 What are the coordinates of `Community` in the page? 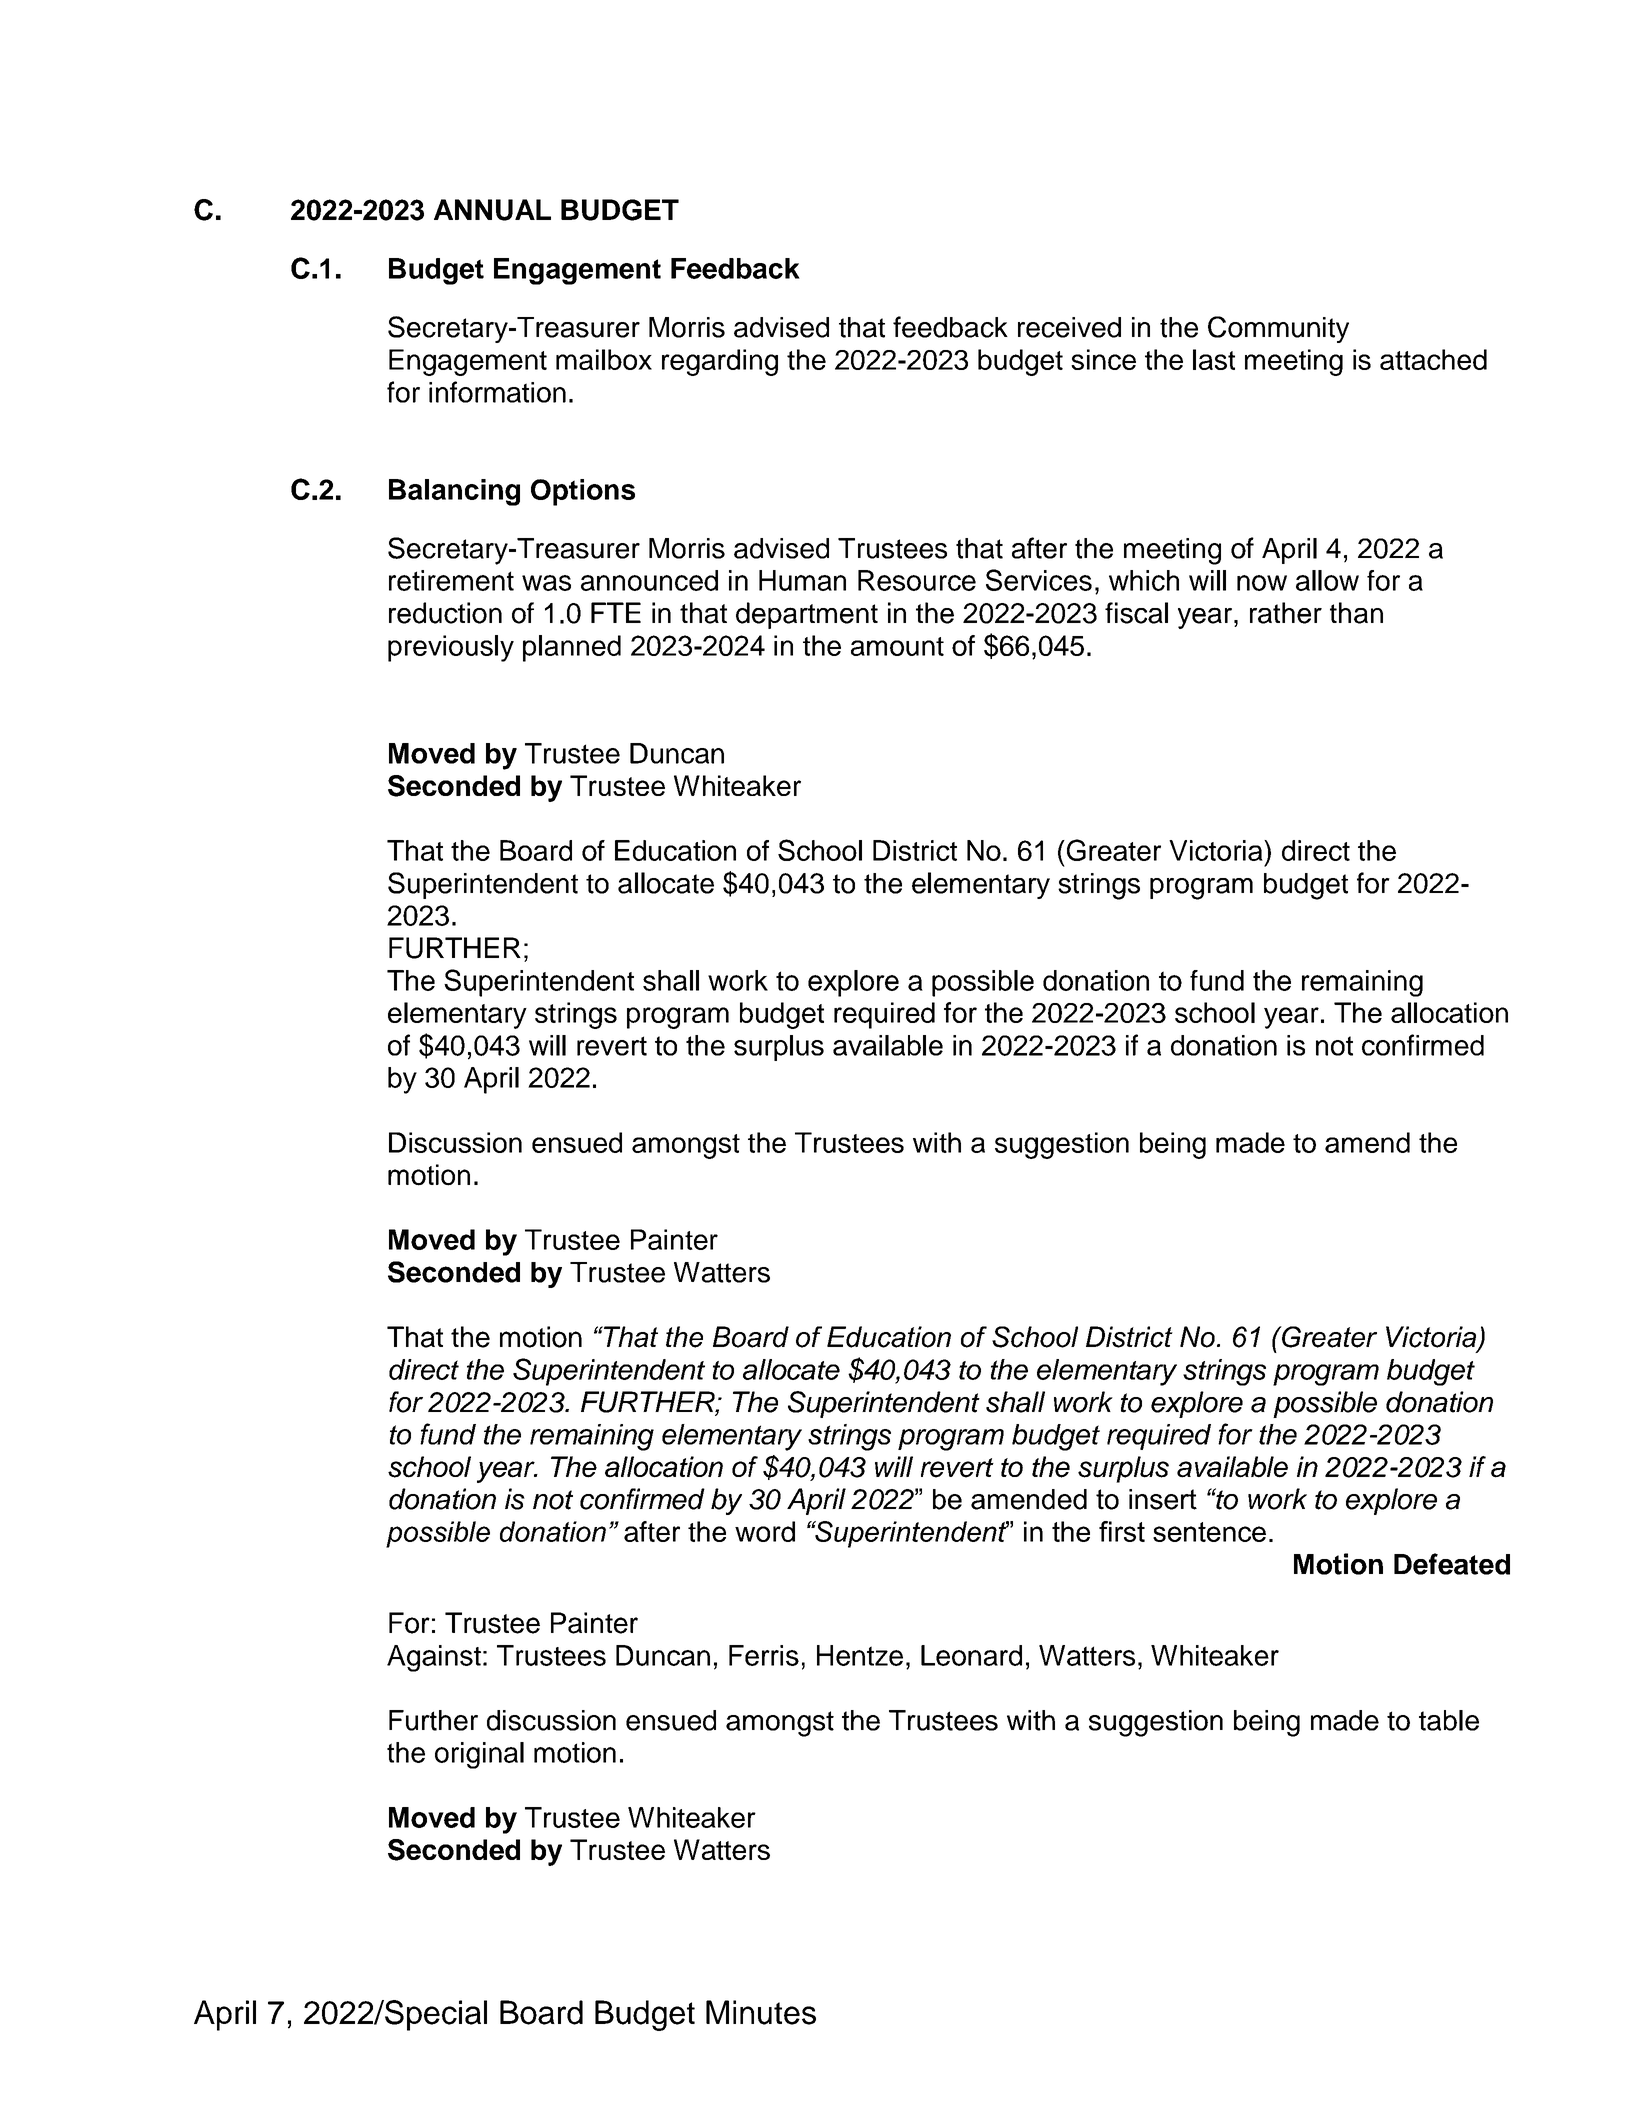 It's located at (1278, 329).
